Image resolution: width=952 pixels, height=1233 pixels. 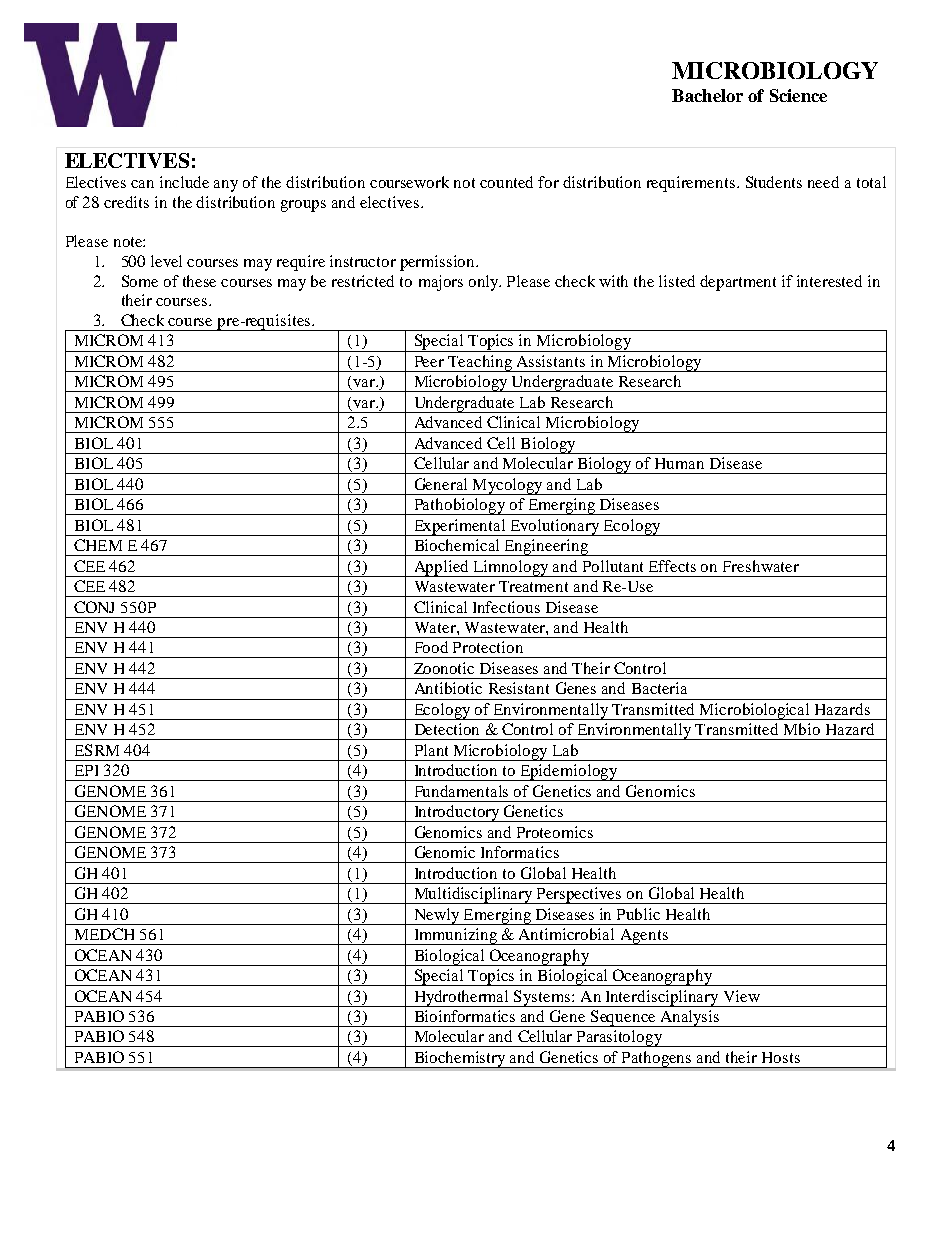 What do you see at coordinates (431, 750) in the screenshot?
I see `Plant` at bounding box center [431, 750].
